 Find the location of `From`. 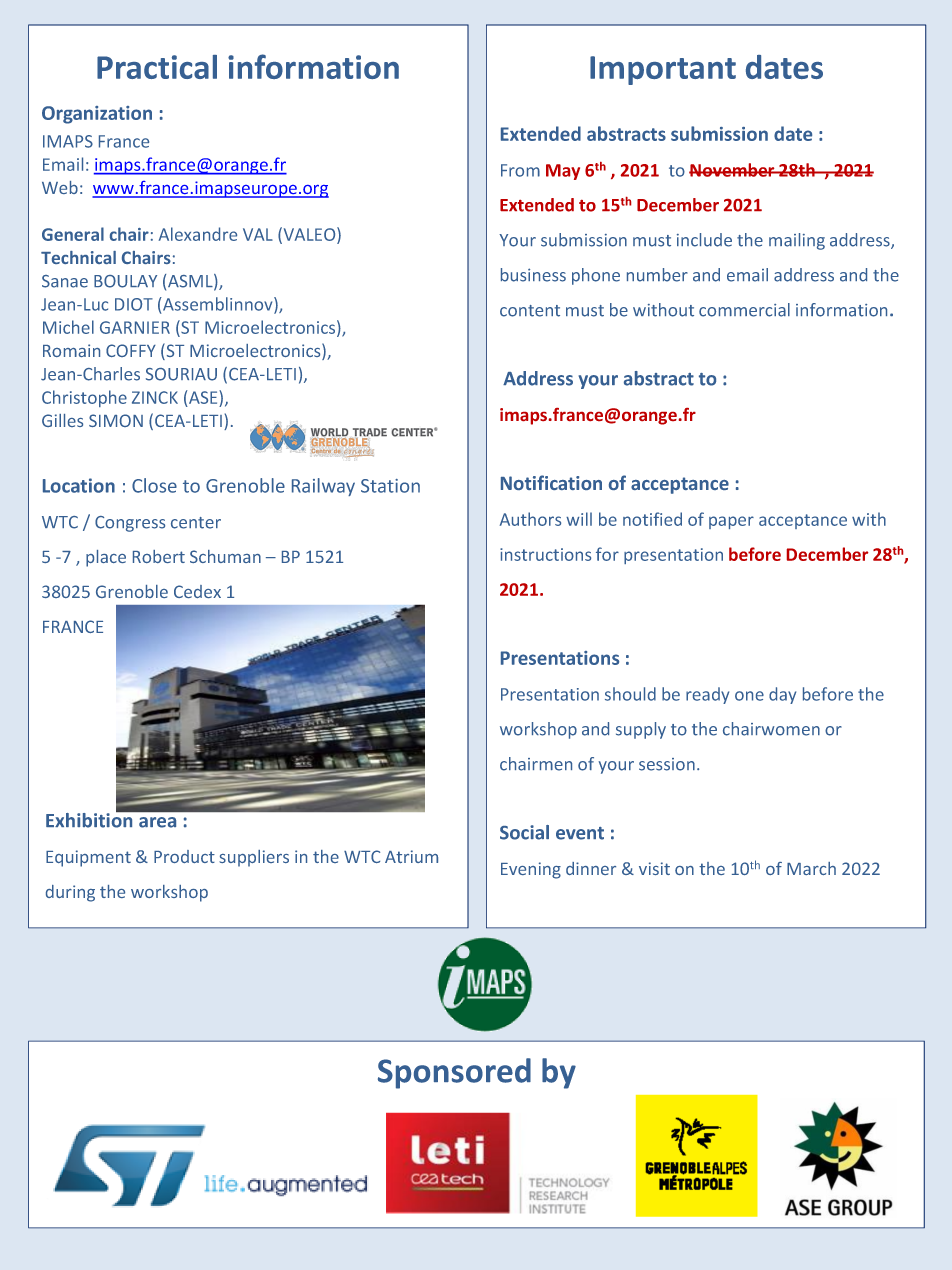

From is located at coordinates (520, 170).
